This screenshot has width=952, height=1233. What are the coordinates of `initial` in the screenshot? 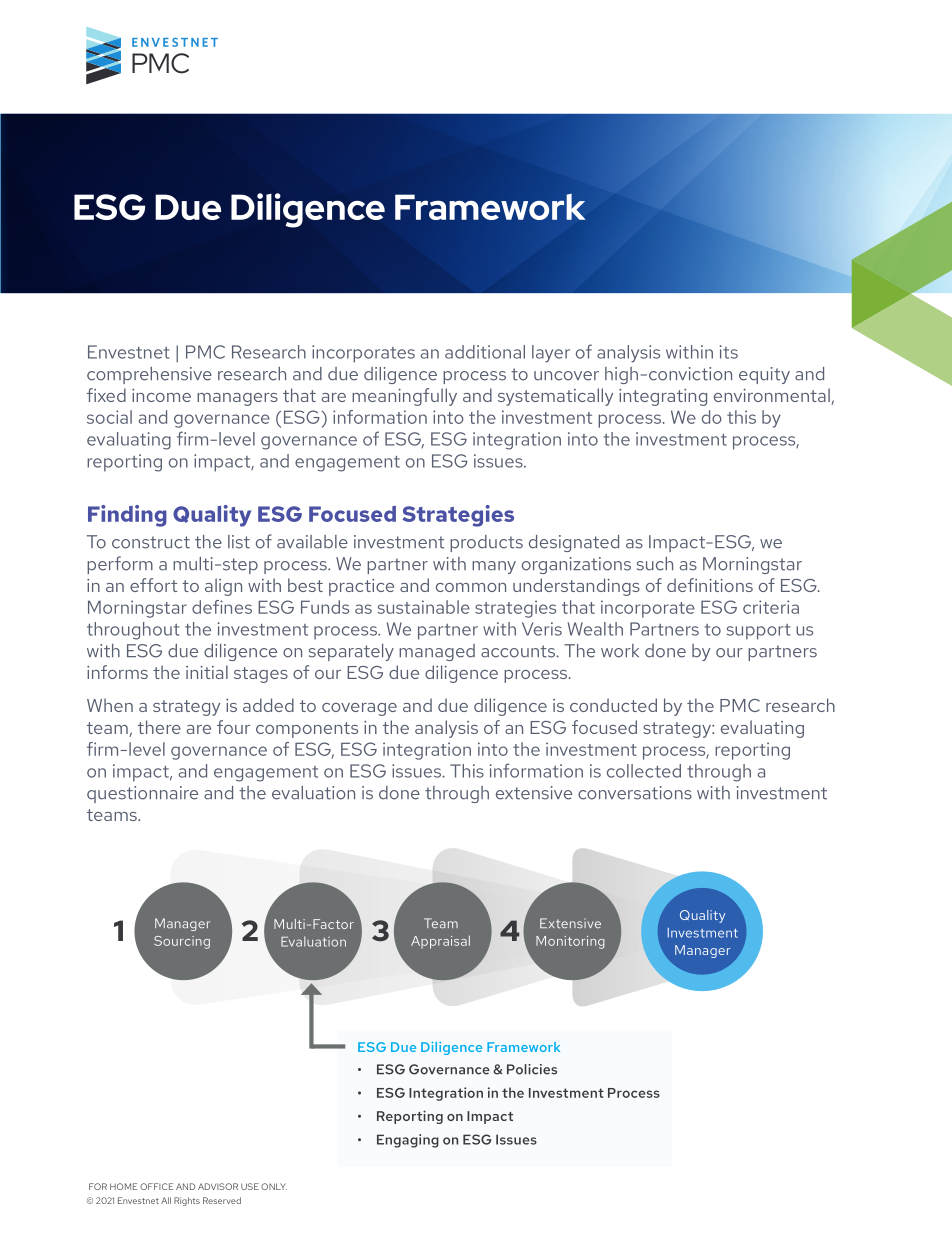 It's located at (207, 672).
